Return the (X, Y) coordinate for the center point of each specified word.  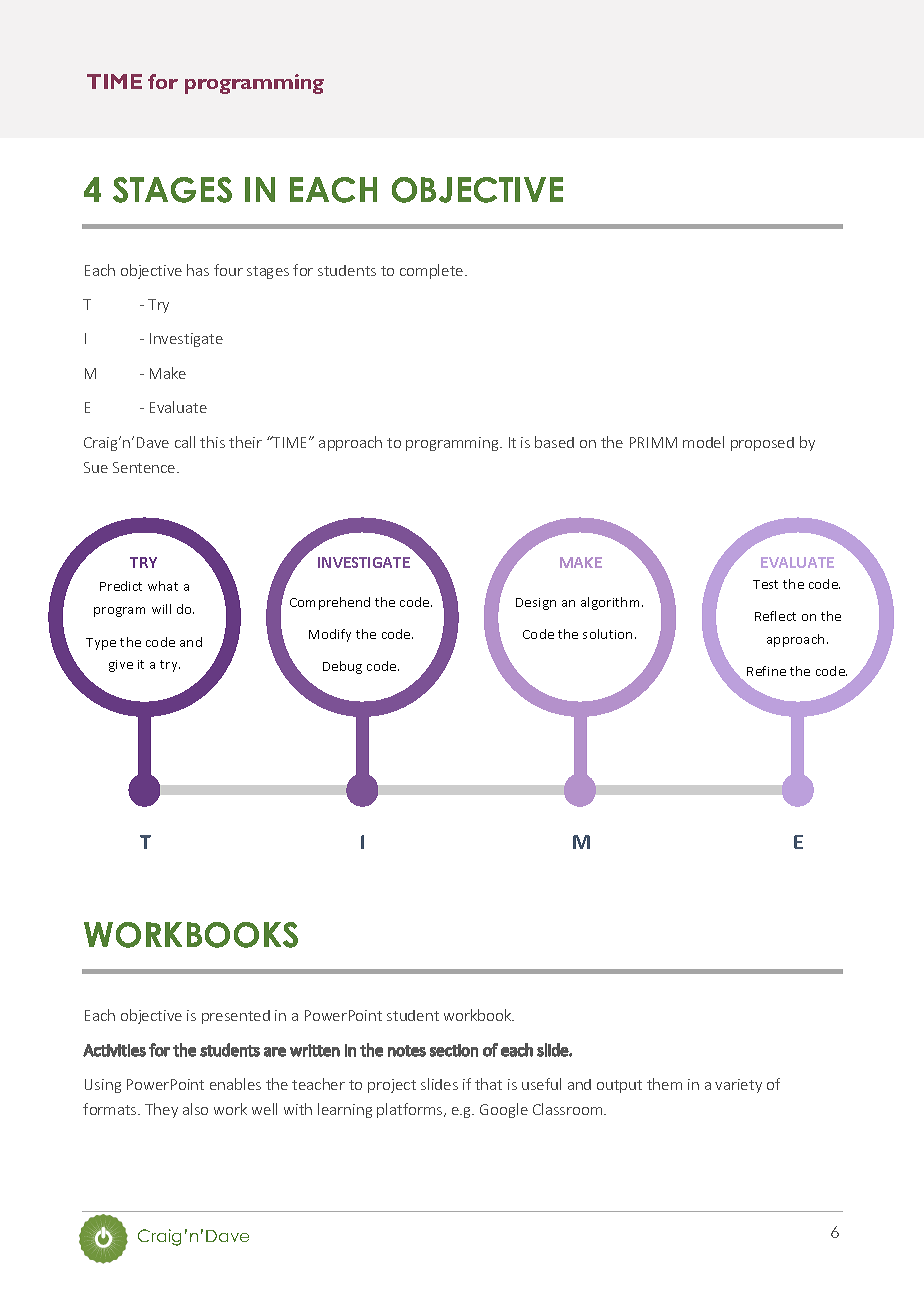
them (664, 1084)
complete (433, 271)
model (703, 442)
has (198, 270)
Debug (342, 667)
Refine (766, 671)
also (195, 1109)
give (121, 666)
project (392, 1086)
